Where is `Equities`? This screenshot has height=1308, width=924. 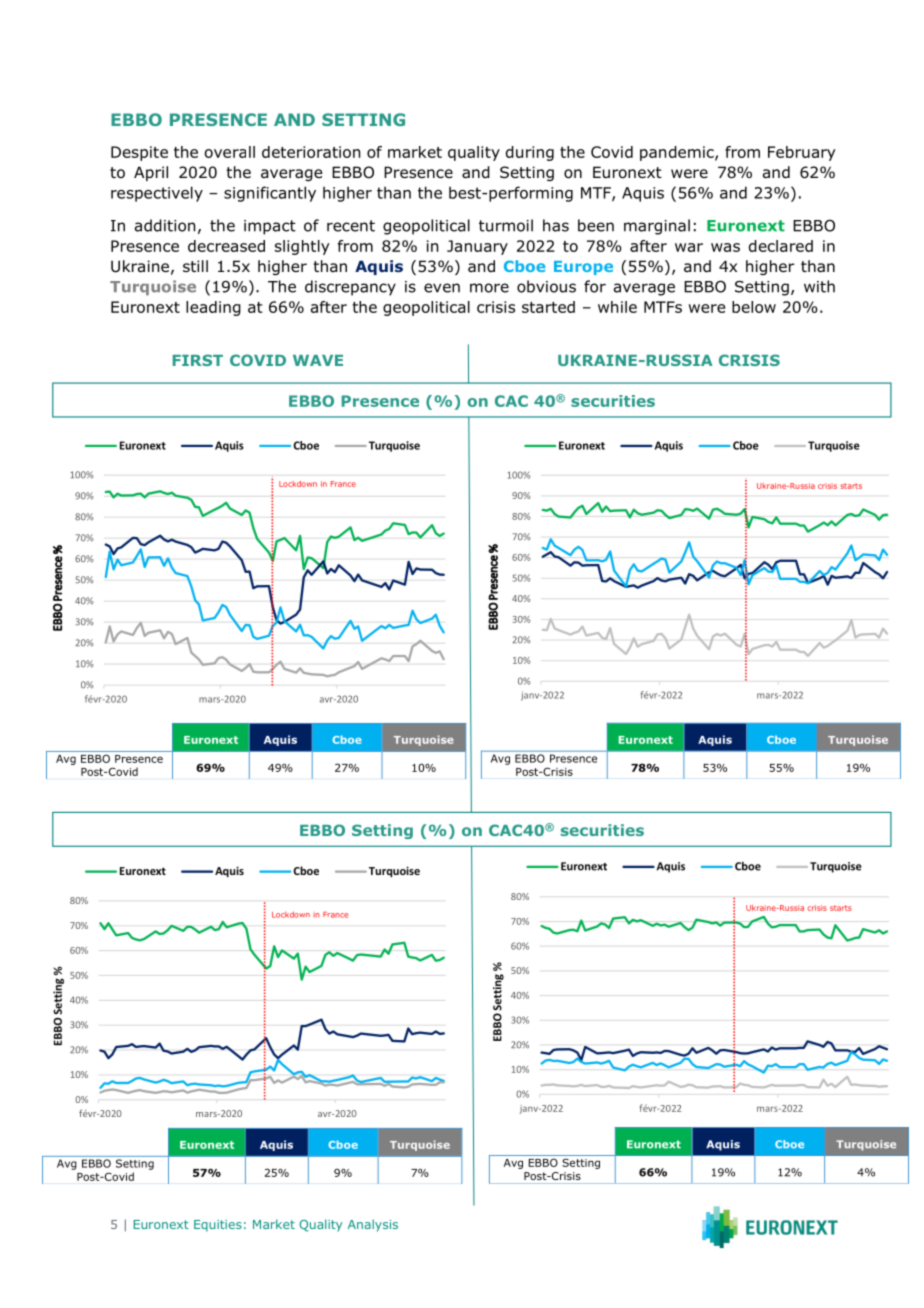 Equities is located at coordinates (218, 1226).
